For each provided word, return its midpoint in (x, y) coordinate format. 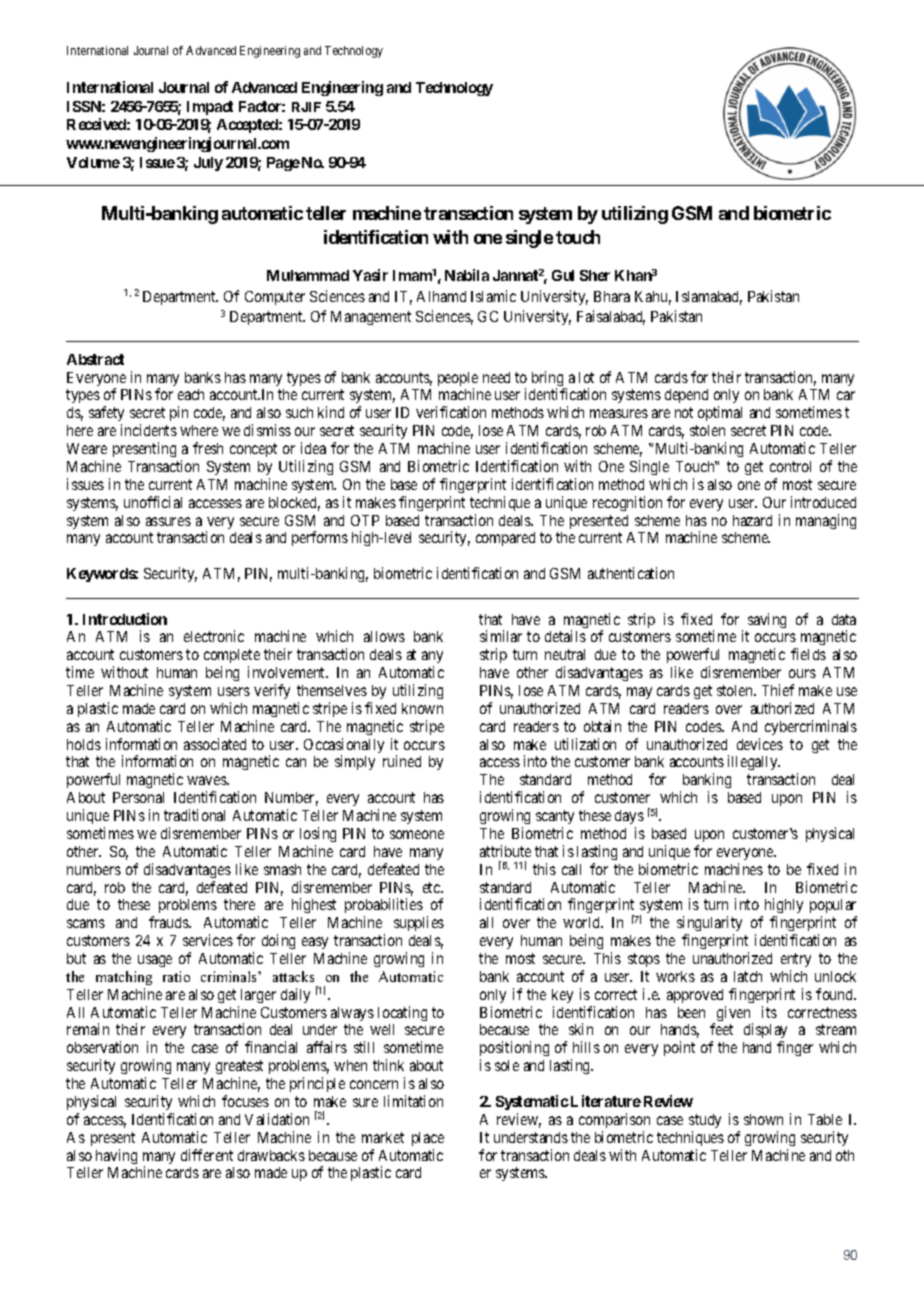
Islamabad (709, 298)
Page (283, 164)
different (207, 1155)
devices (760, 744)
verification (451, 412)
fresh (208, 448)
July (208, 164)
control (790, 466)
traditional (194, 815)
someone (417, 834)
